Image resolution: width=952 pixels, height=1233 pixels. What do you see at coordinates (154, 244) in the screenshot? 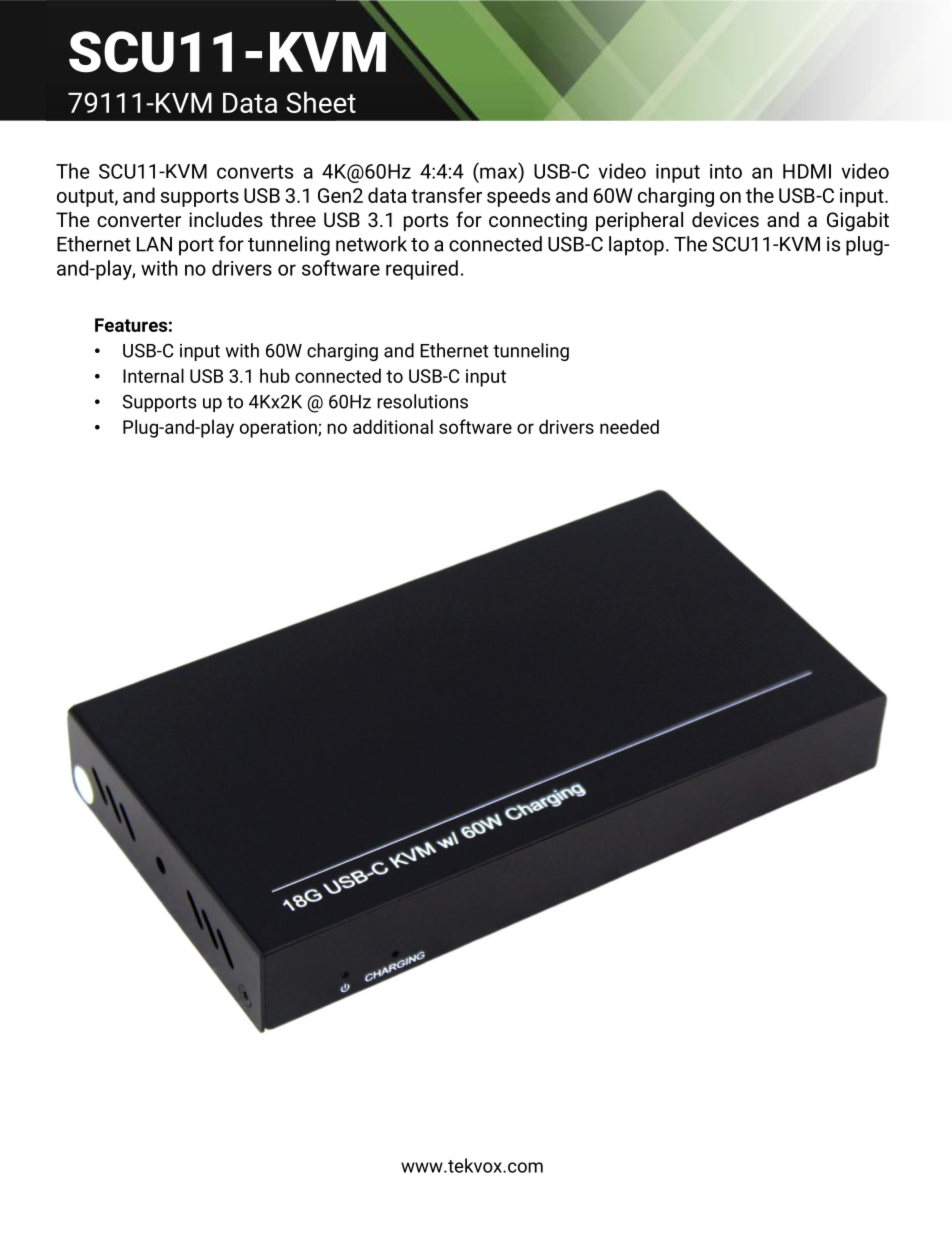
I see `LAN` at bounding box center [154, 244].
